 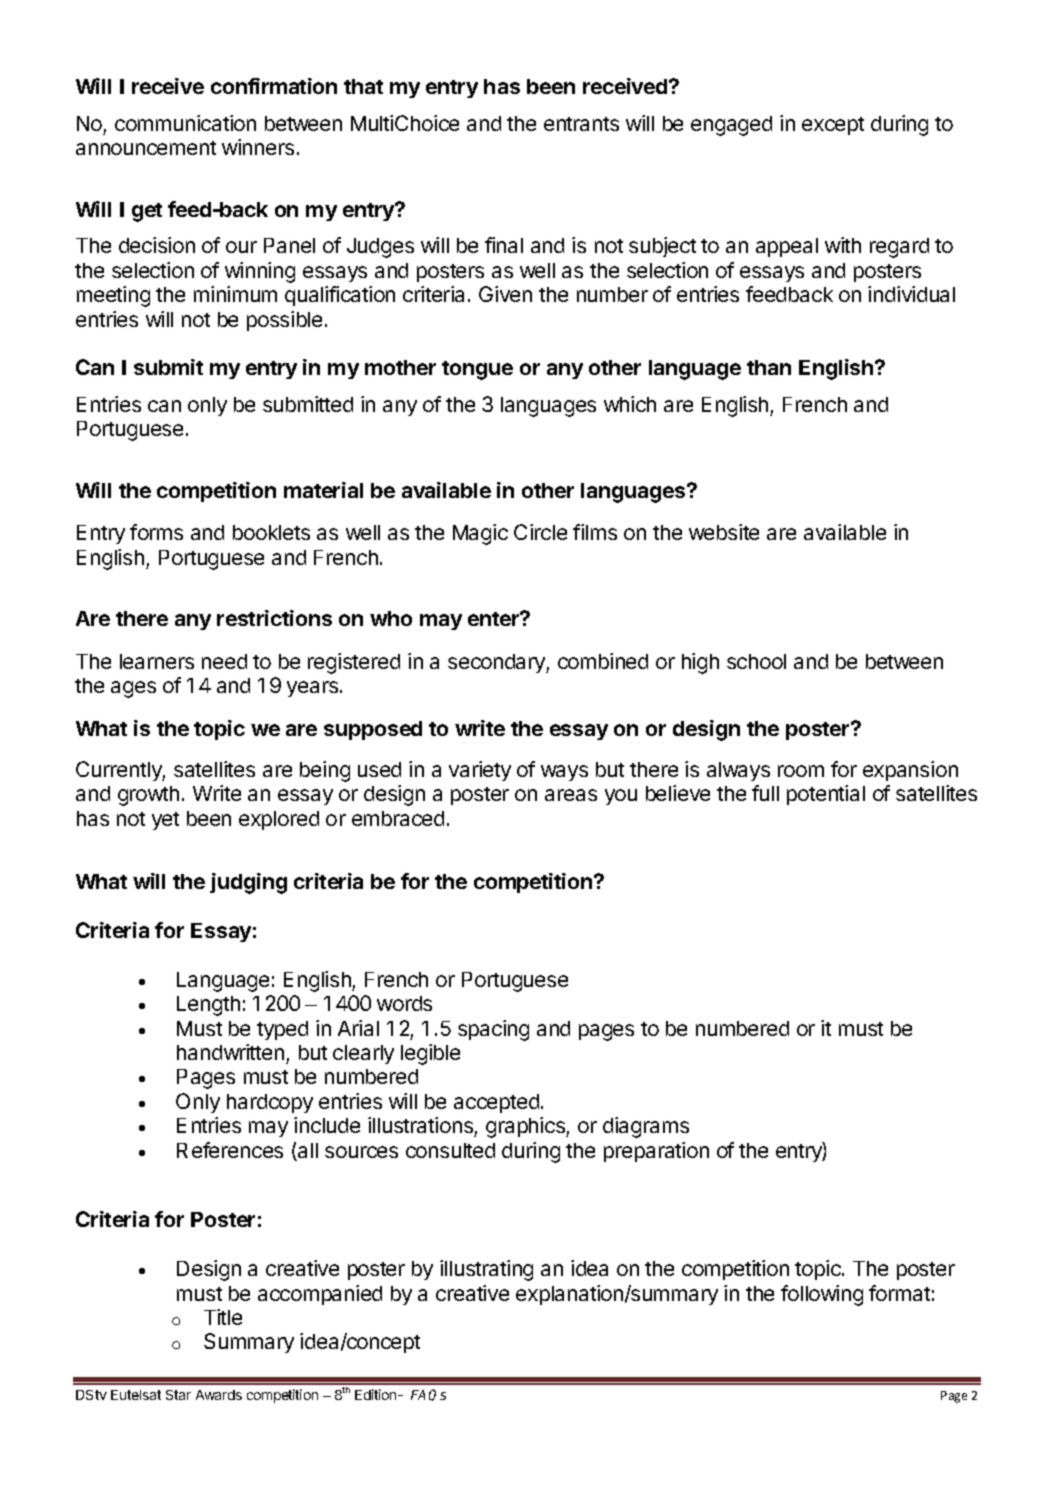 I want to click on except, so click(x=833, y=126).
